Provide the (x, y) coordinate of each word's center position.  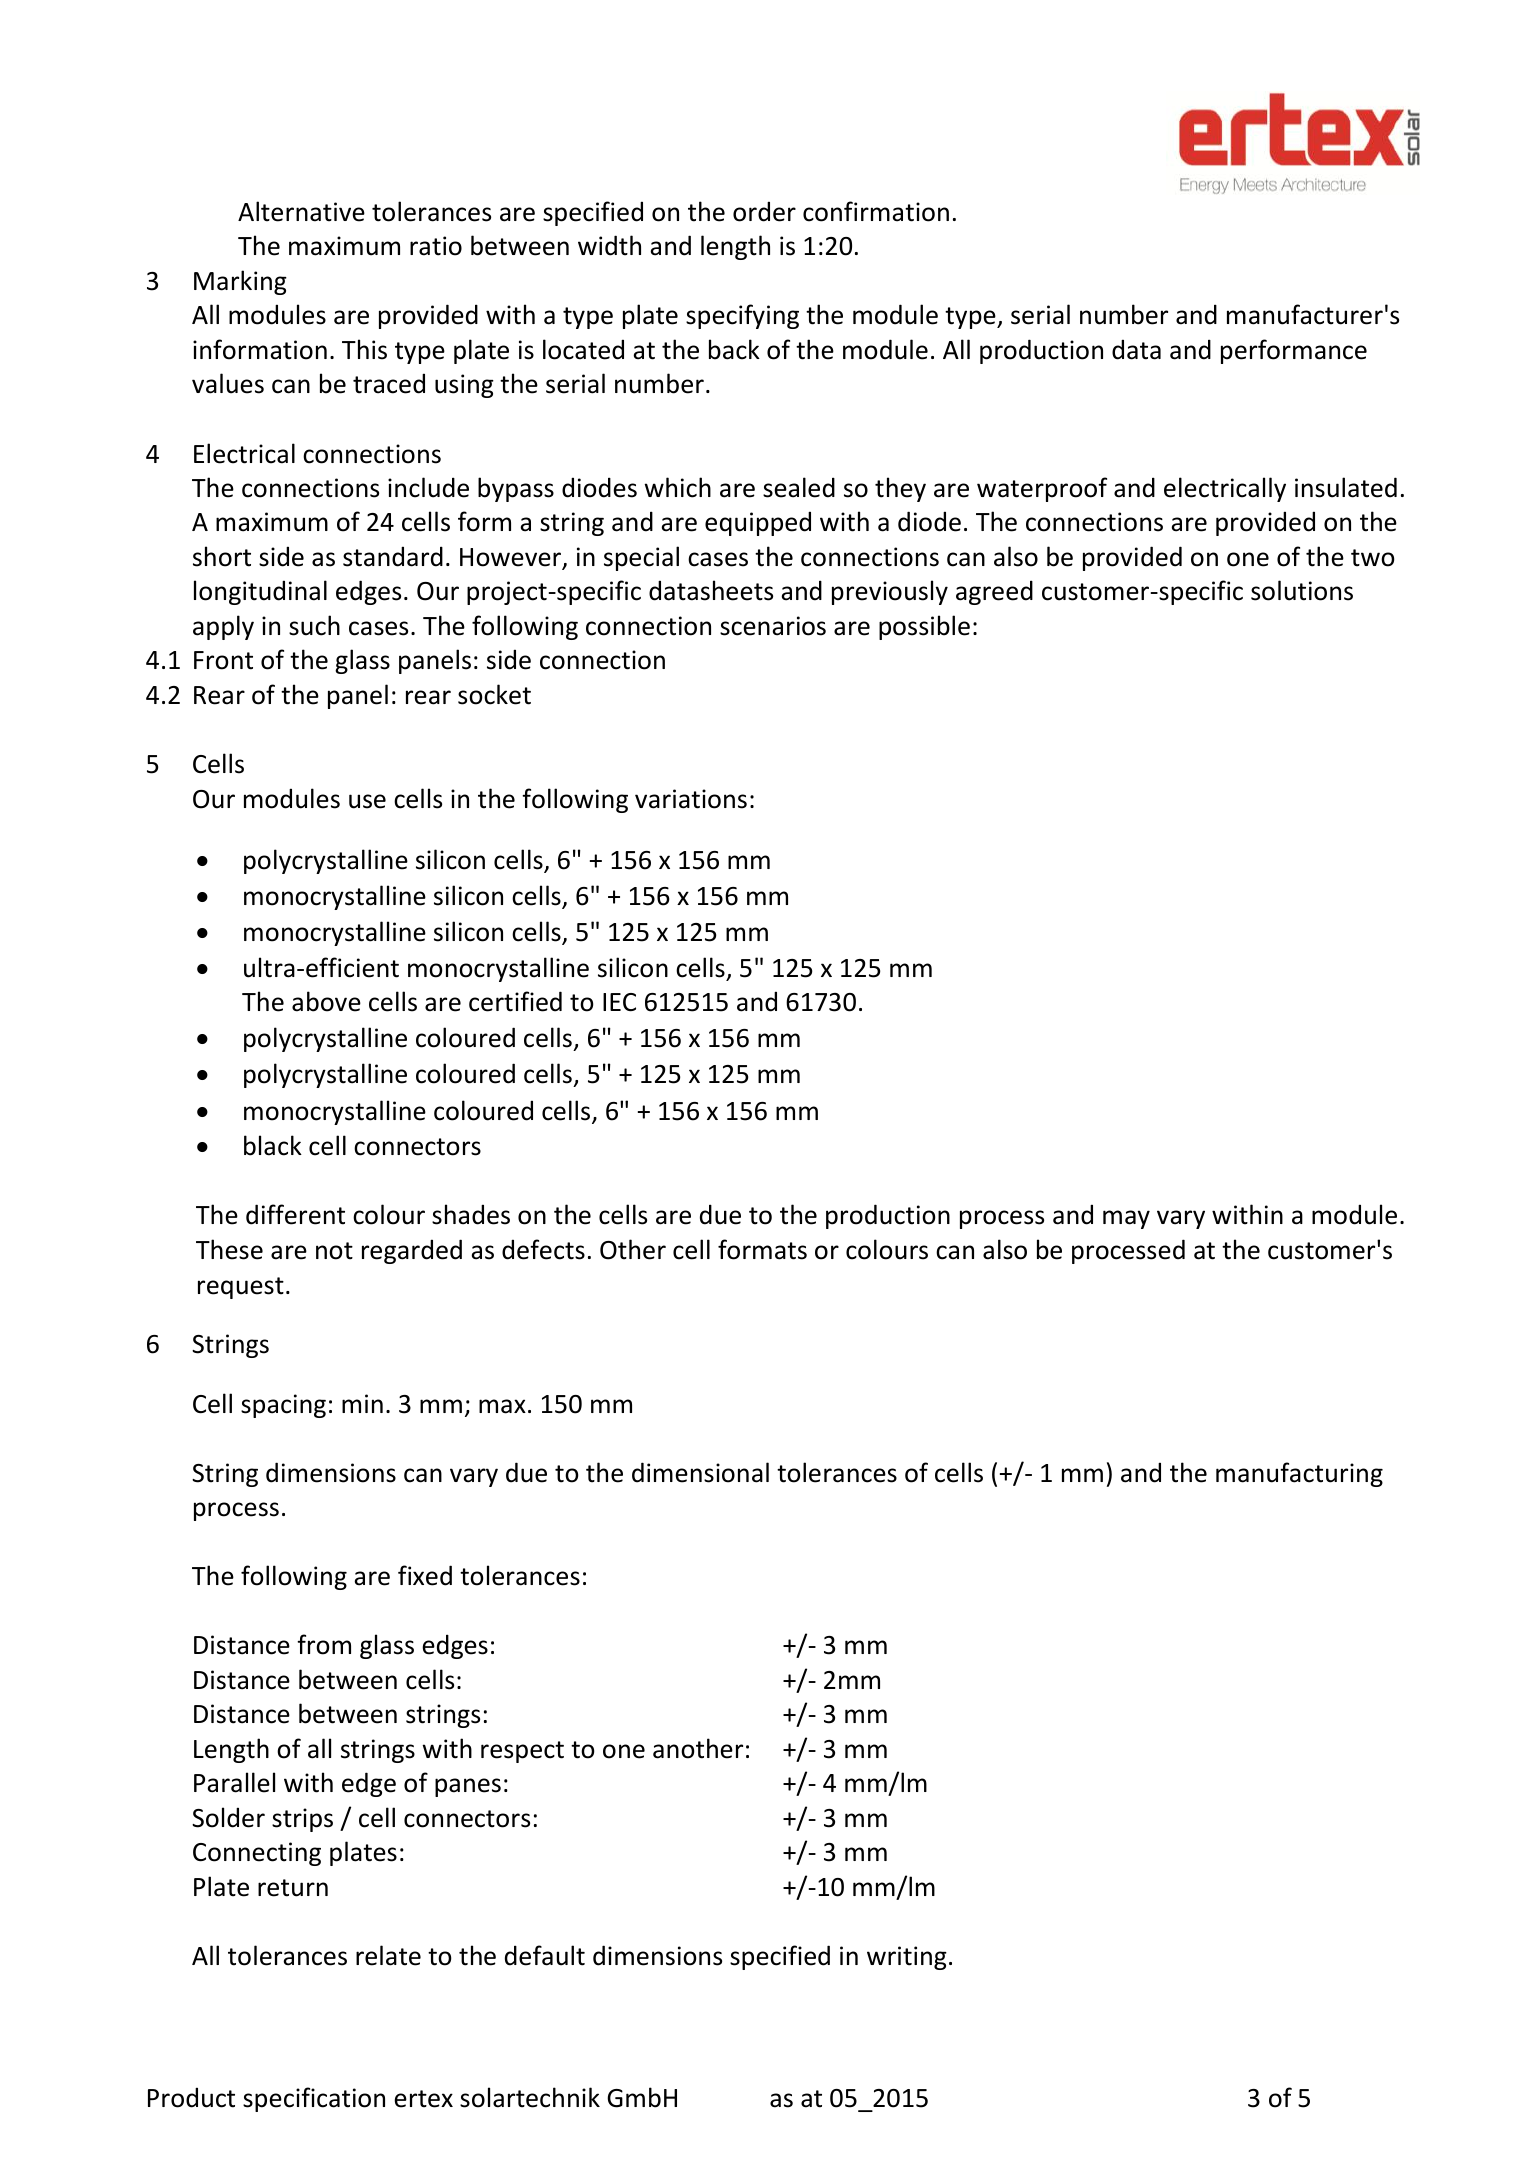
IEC (619, 1002)
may (1126, 1219)
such (314, 625)
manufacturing (1299, 1474)
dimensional (700, 1472)
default (545, 1955)
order (764, 211)
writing (907, 1958)
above (326, 1001)
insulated (1346, 487)
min (362, 1403)
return (293, 1888)
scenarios (773, 626)
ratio (436, 246)
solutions (1302, 590)
